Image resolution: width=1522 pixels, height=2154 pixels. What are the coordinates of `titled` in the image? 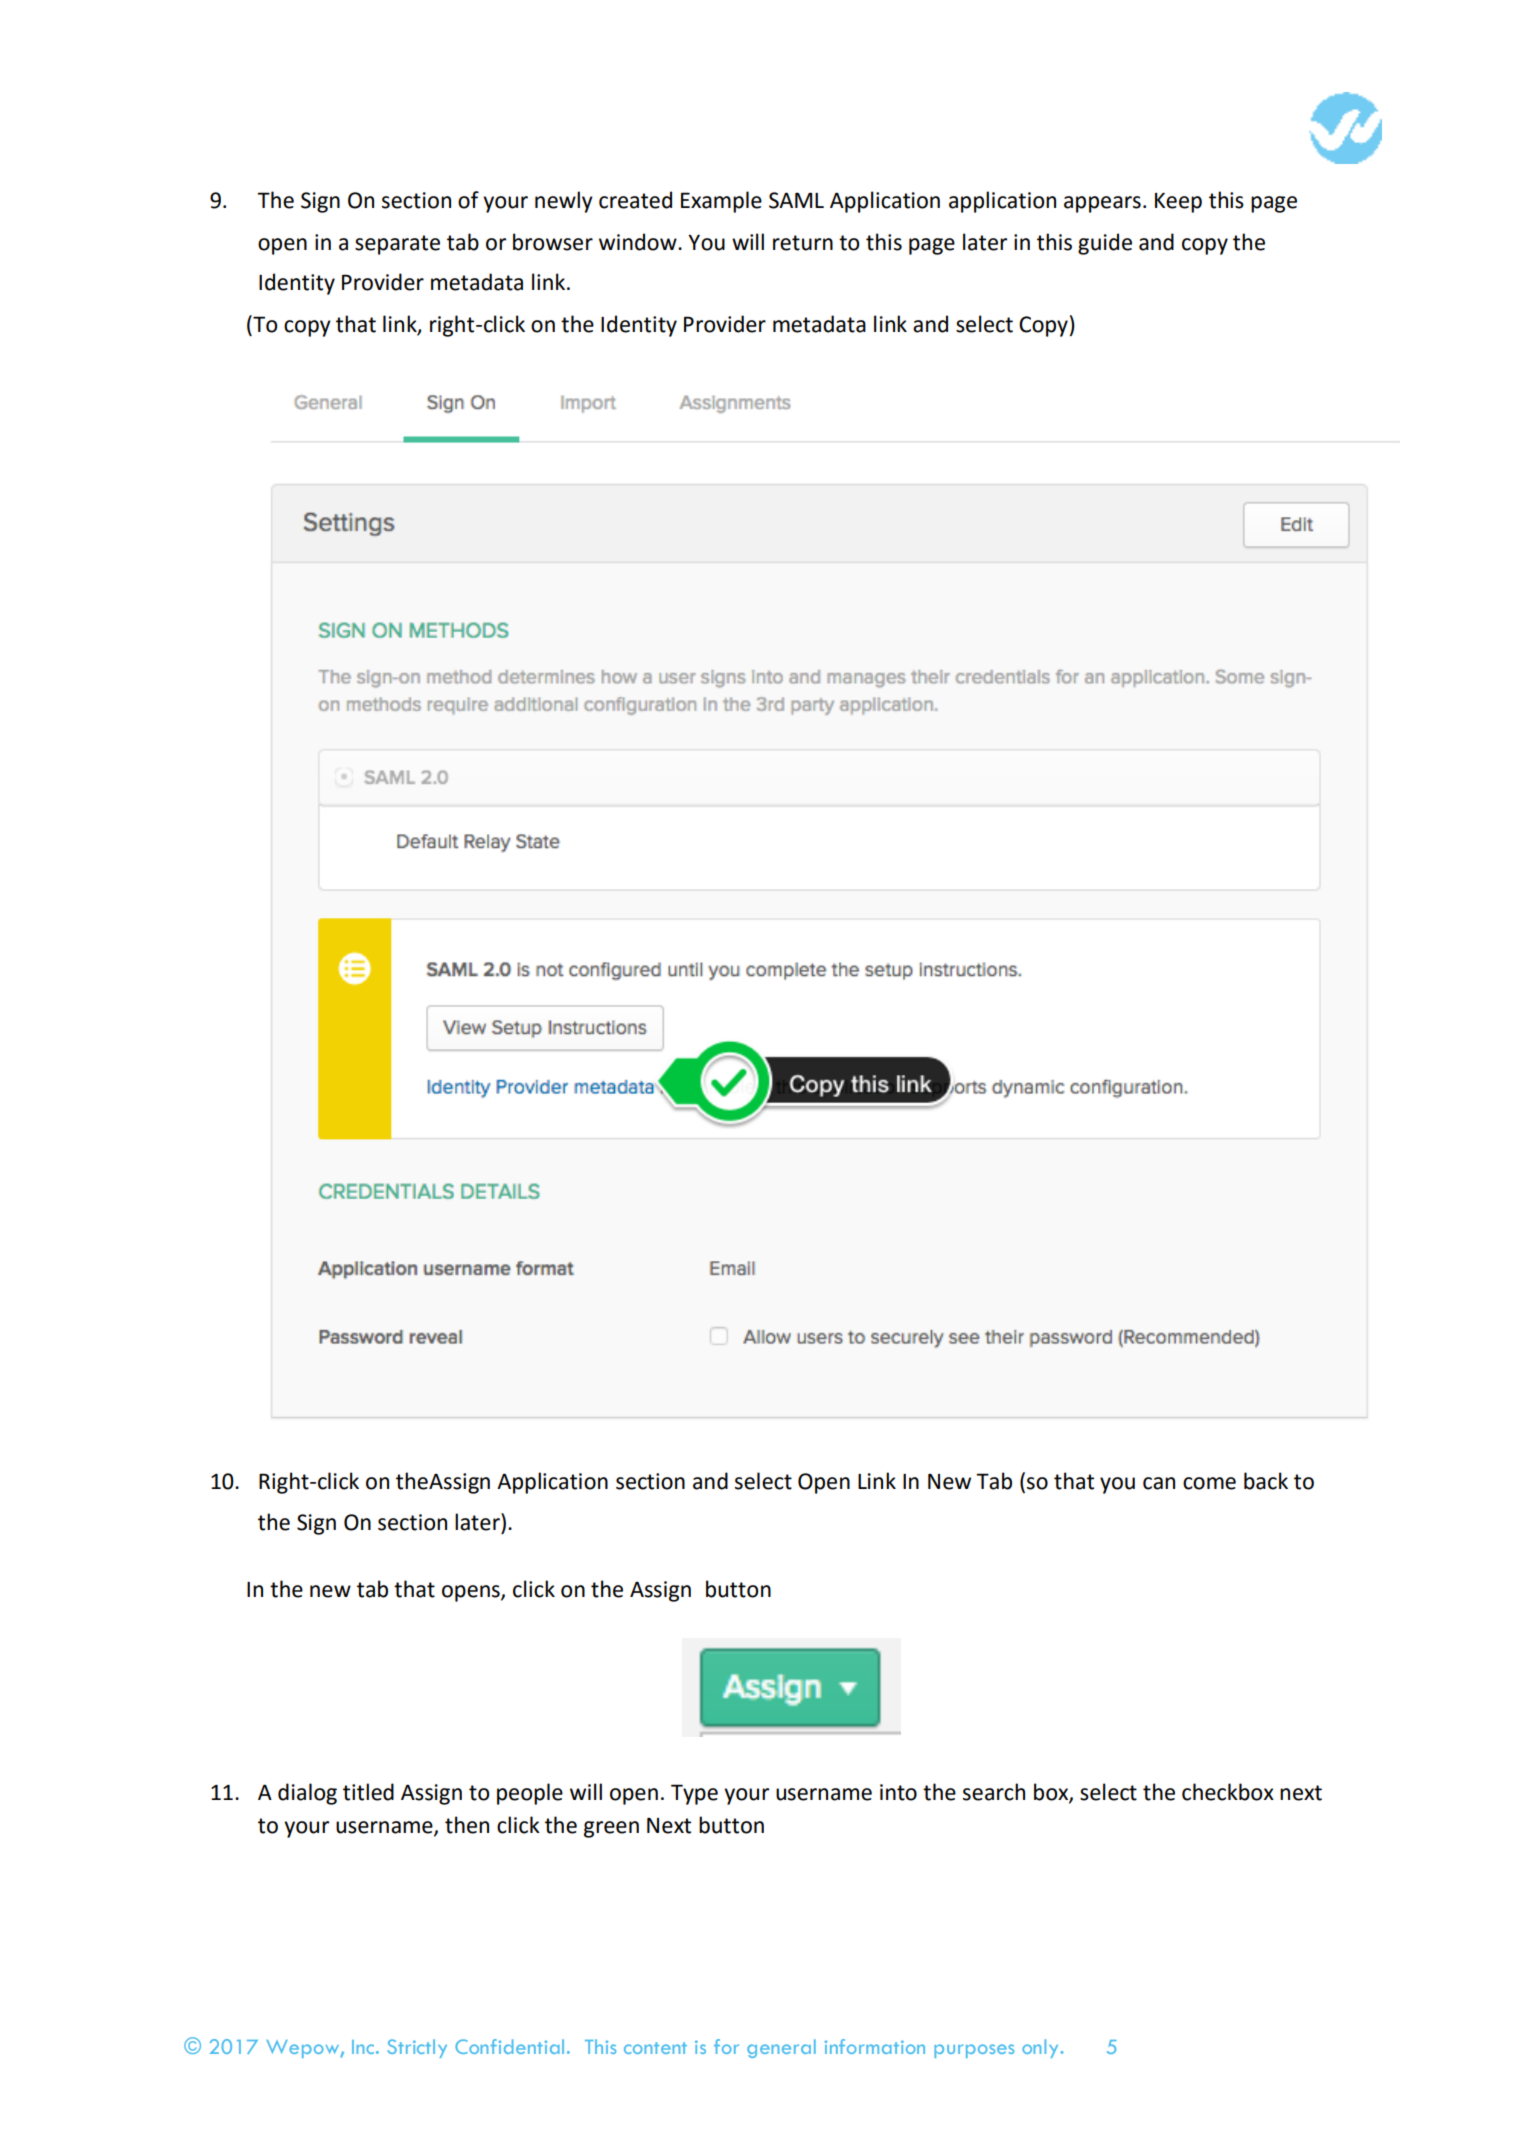 It's located at (368, 1792).
